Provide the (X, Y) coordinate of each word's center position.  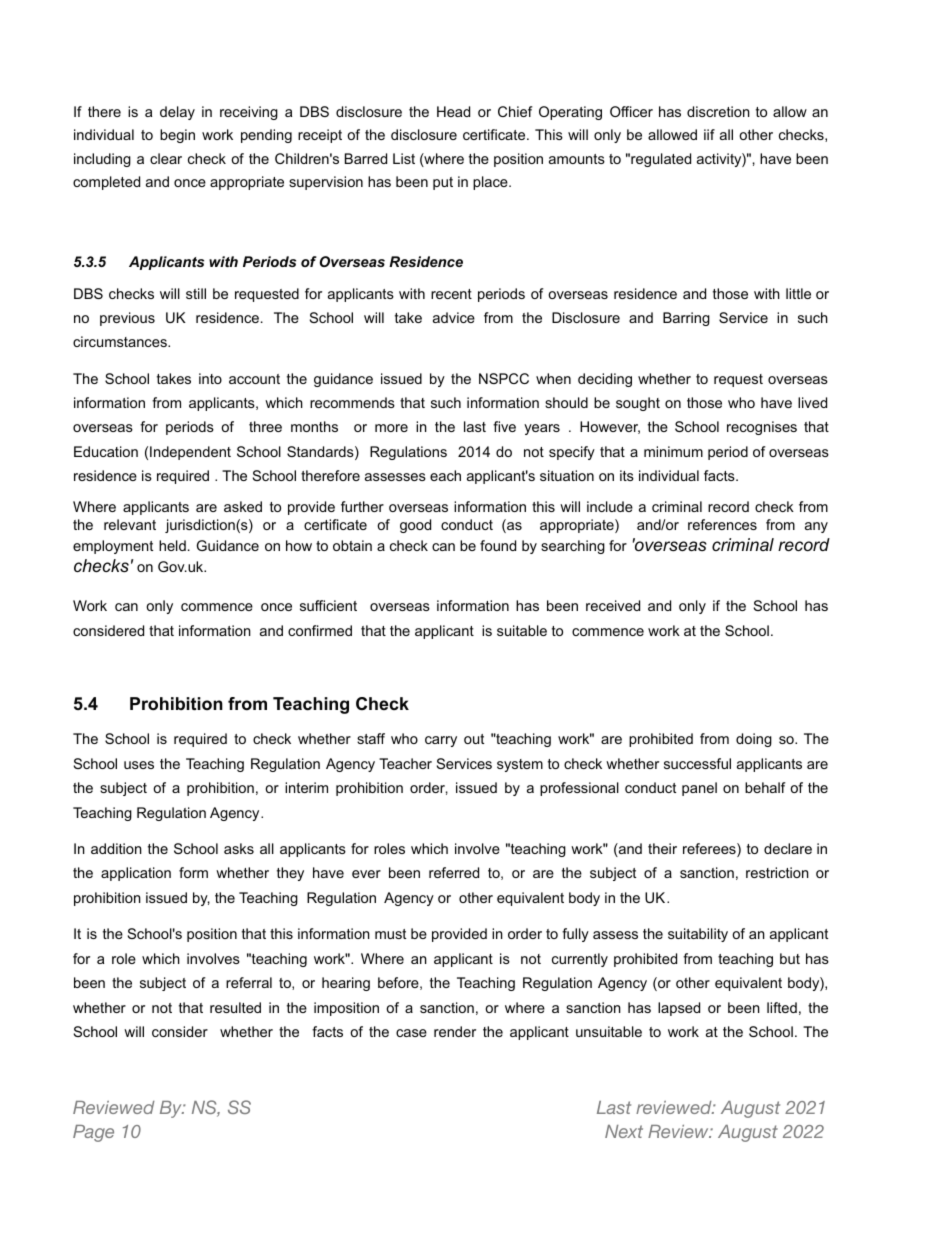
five (504, 426)
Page (93, 1133)
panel (699, 789)
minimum (673, 451)
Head (453, 111)
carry (441, 741)
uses (139, 765)
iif (709, 134)
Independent (190, 453)
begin (177, 136)
